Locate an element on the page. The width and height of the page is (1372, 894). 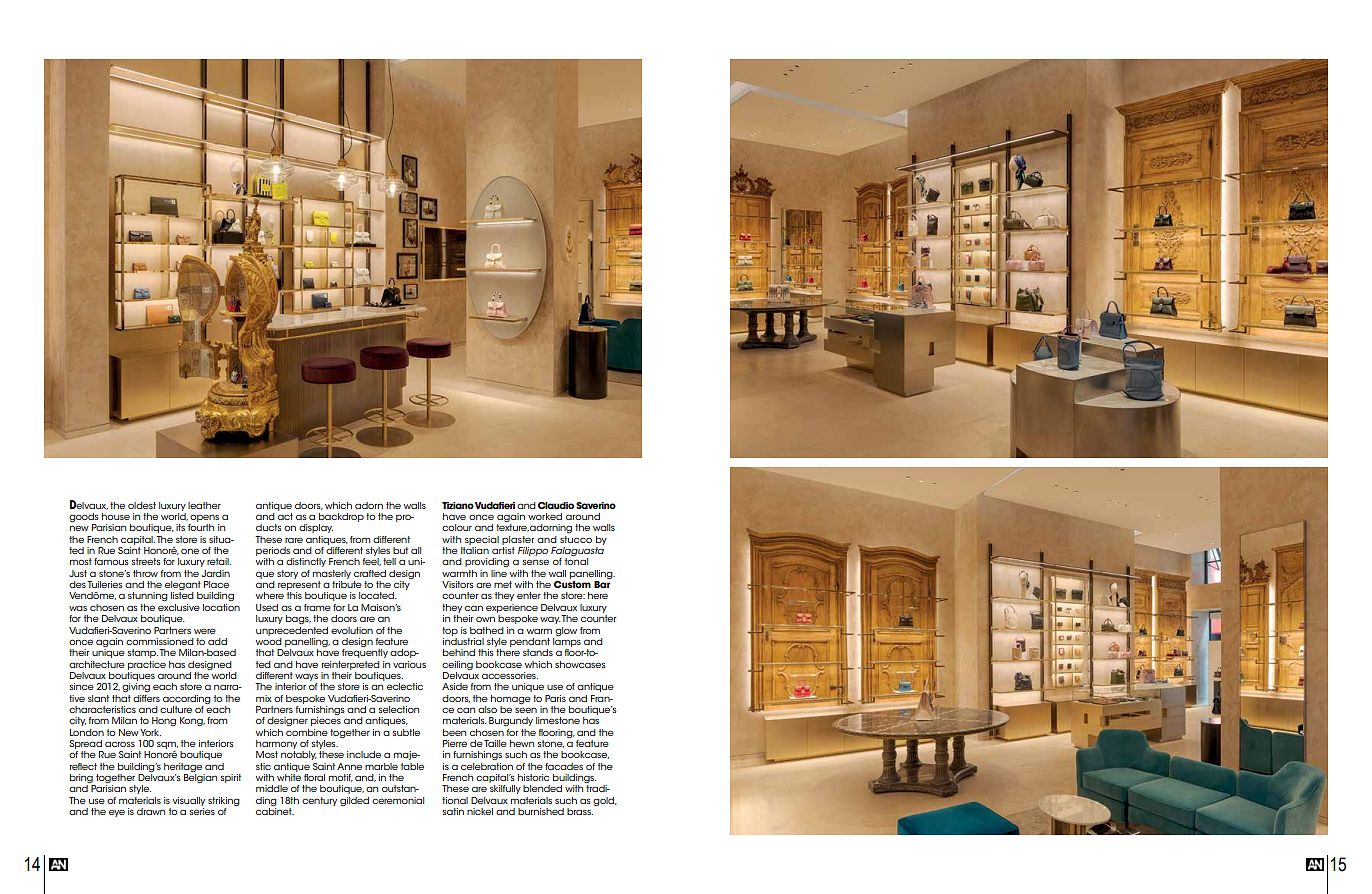
house is located at coordinates (116, 516).
